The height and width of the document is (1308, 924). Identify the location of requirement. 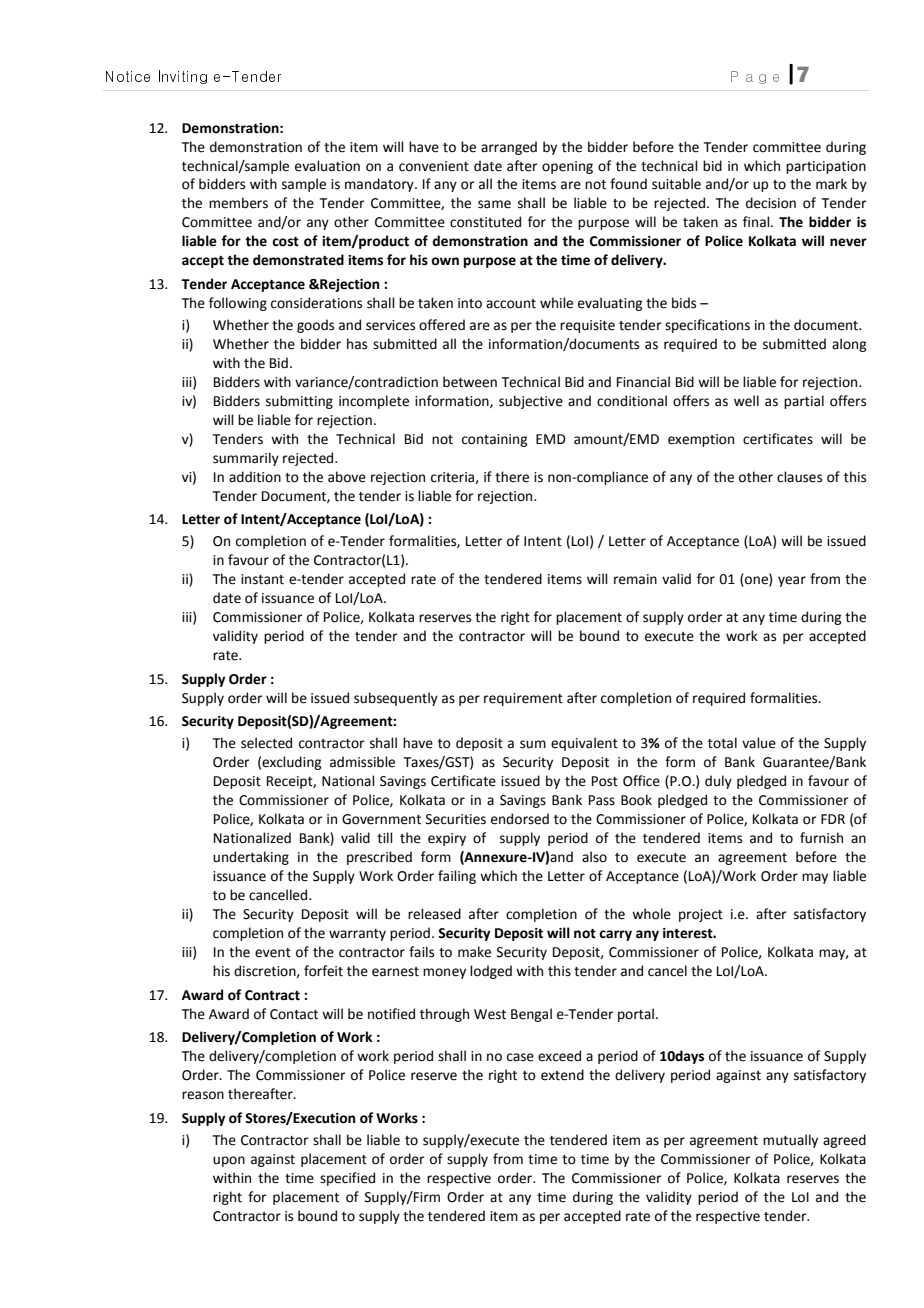
(523, 699).
